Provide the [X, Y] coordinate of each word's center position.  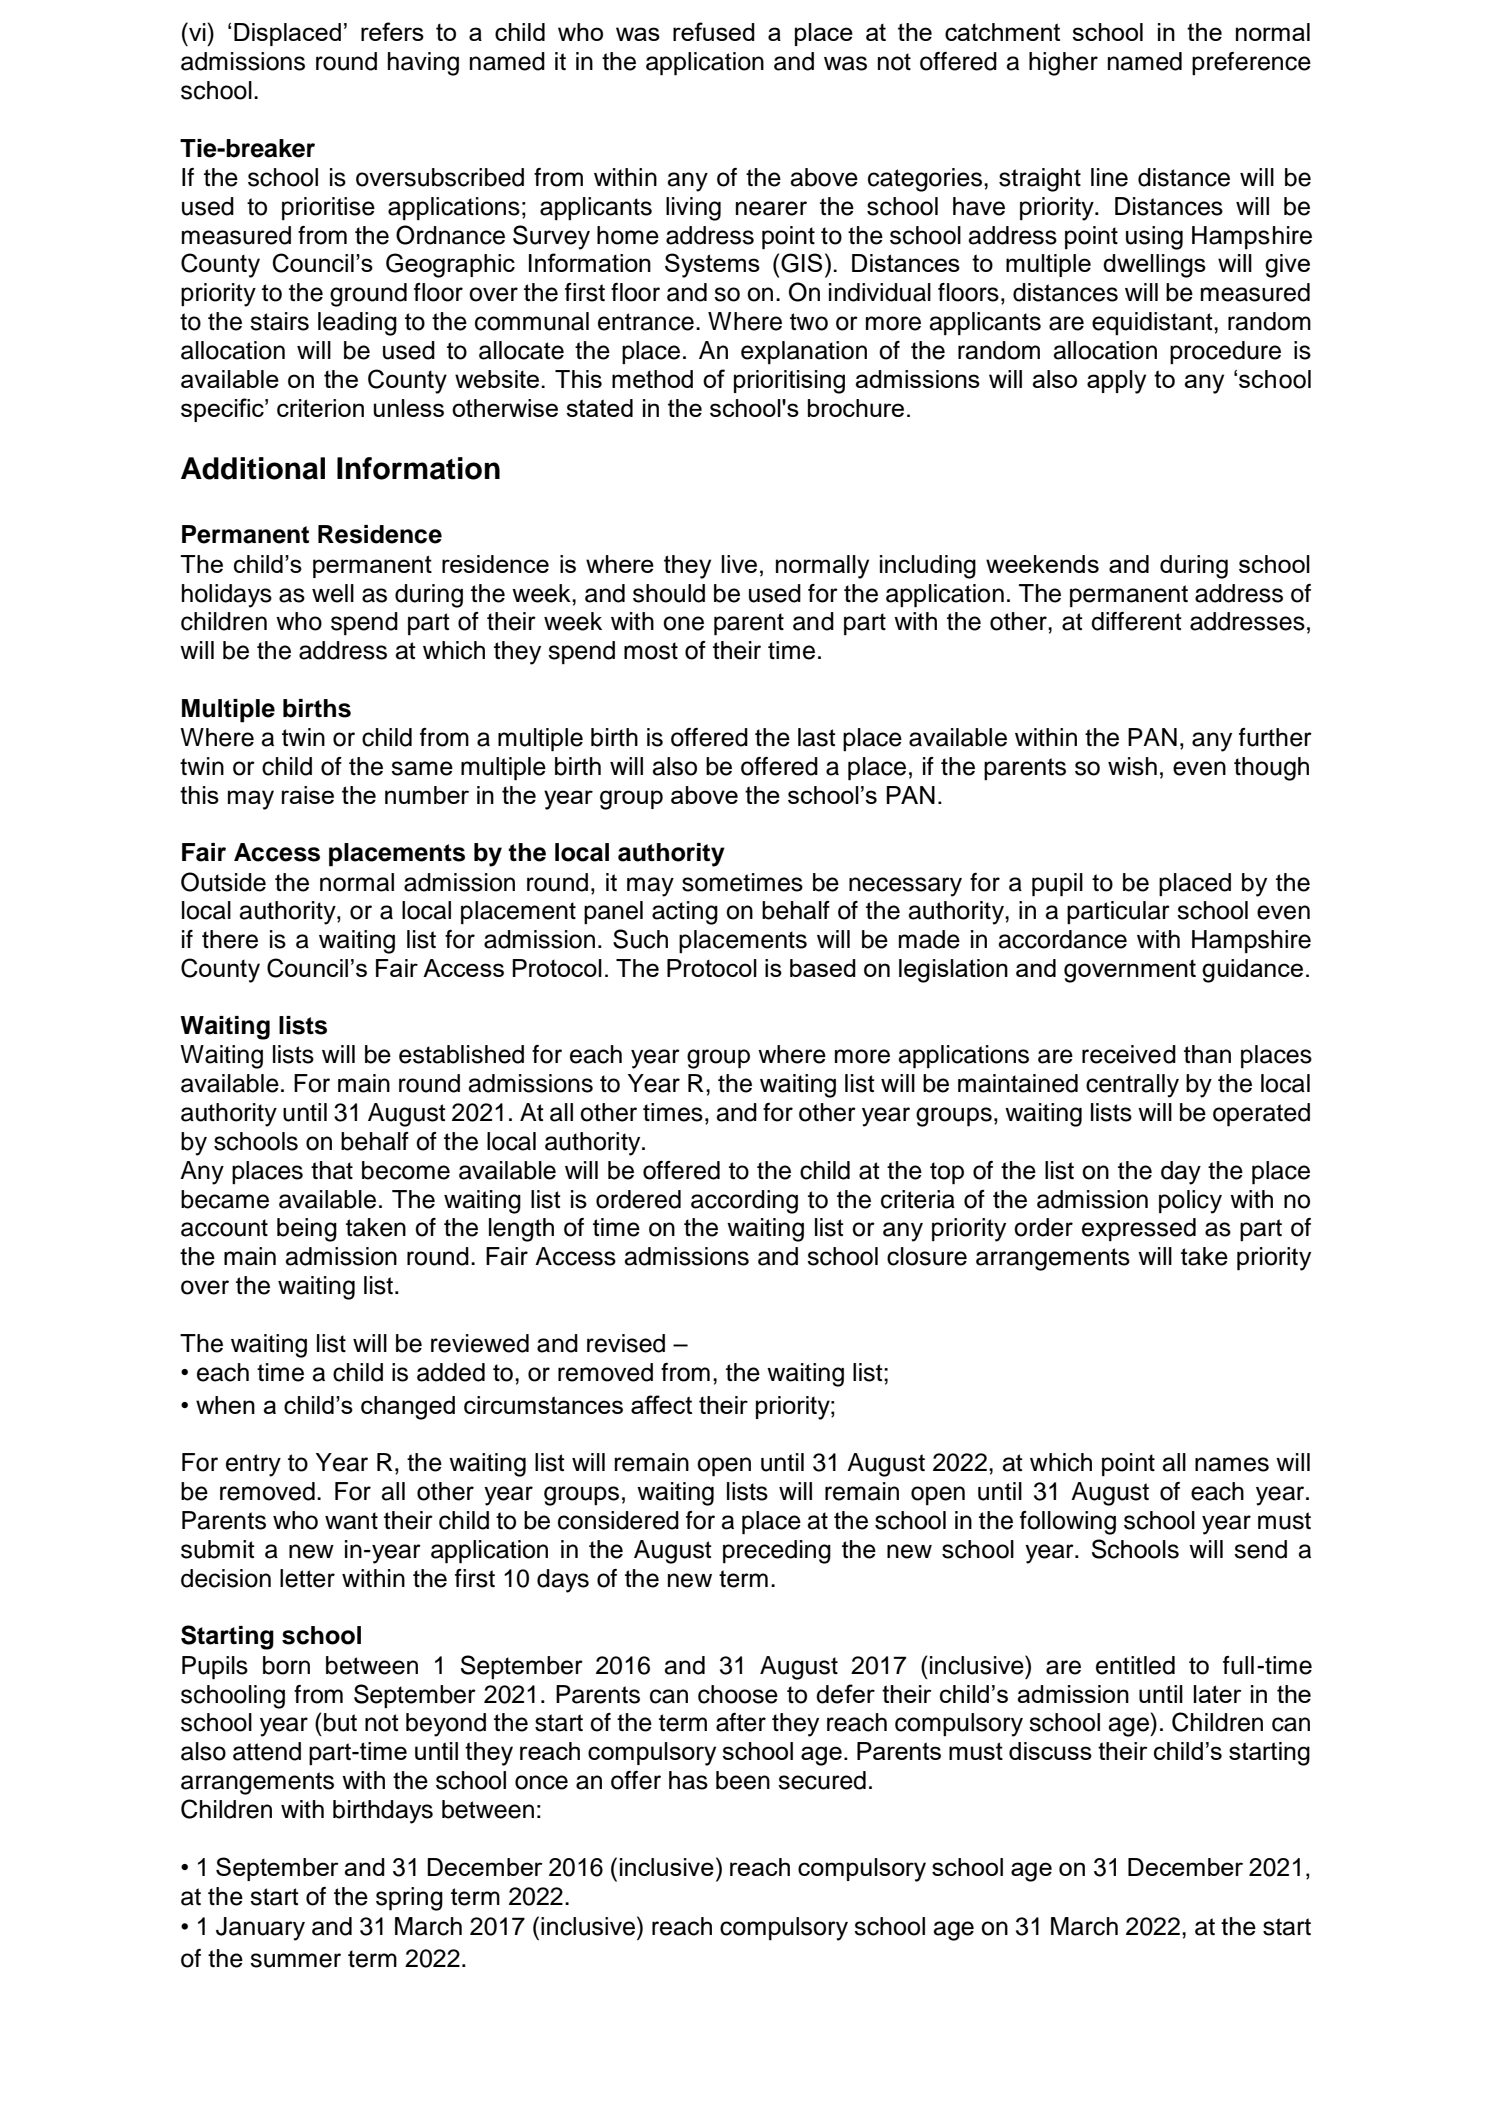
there [230, 939]
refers [392, 31]
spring [409, 1899]
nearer [771, 208]
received [1129, 1054]
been [743, 1780]
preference [1251, 63]
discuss [1050, 1751]
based [823, 968]
